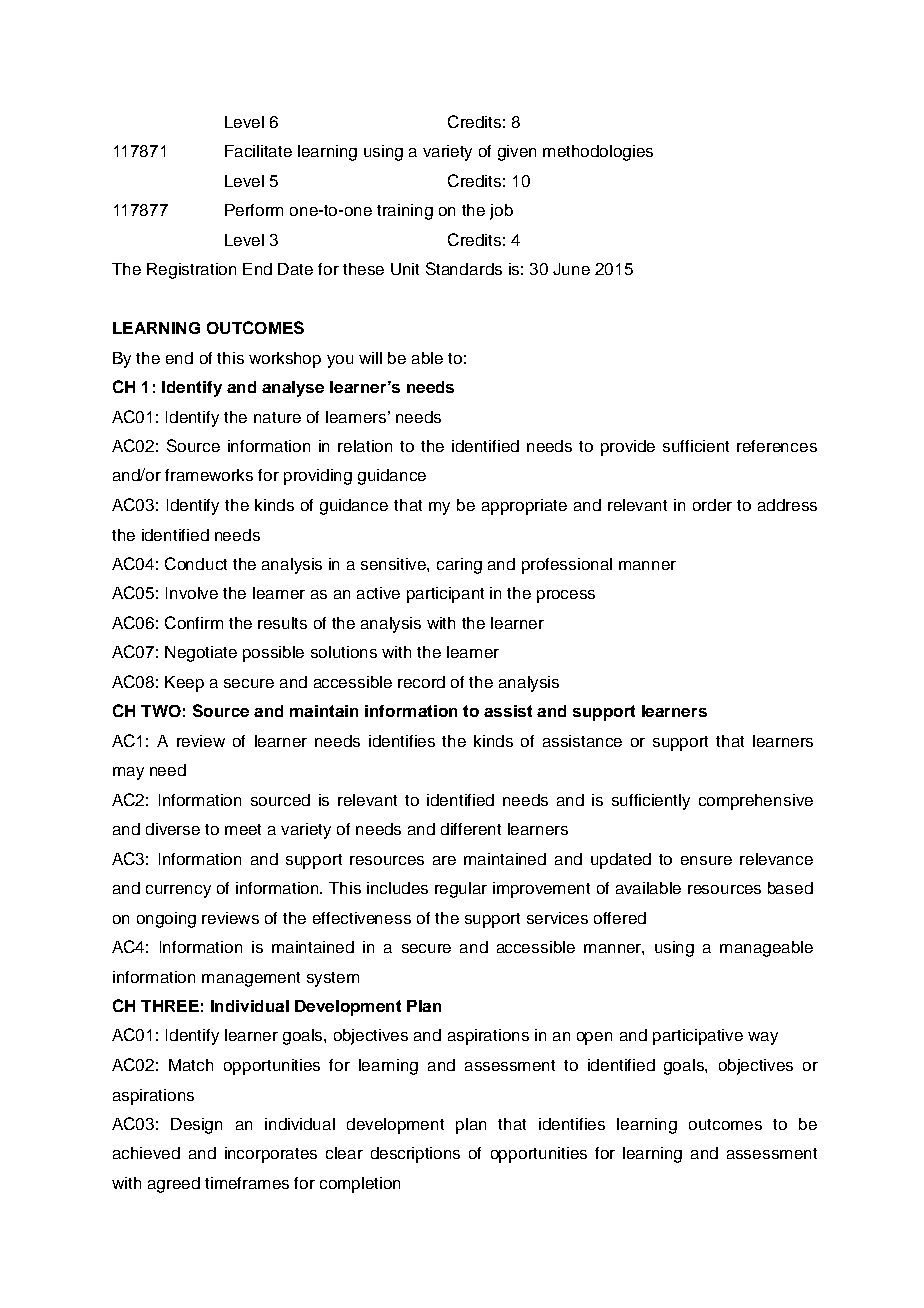 Image resolution: width=924 pixels, height=1308 pixels. Describe the element at coordinates (196, 1126) in the document. I see `Design` at that location.
